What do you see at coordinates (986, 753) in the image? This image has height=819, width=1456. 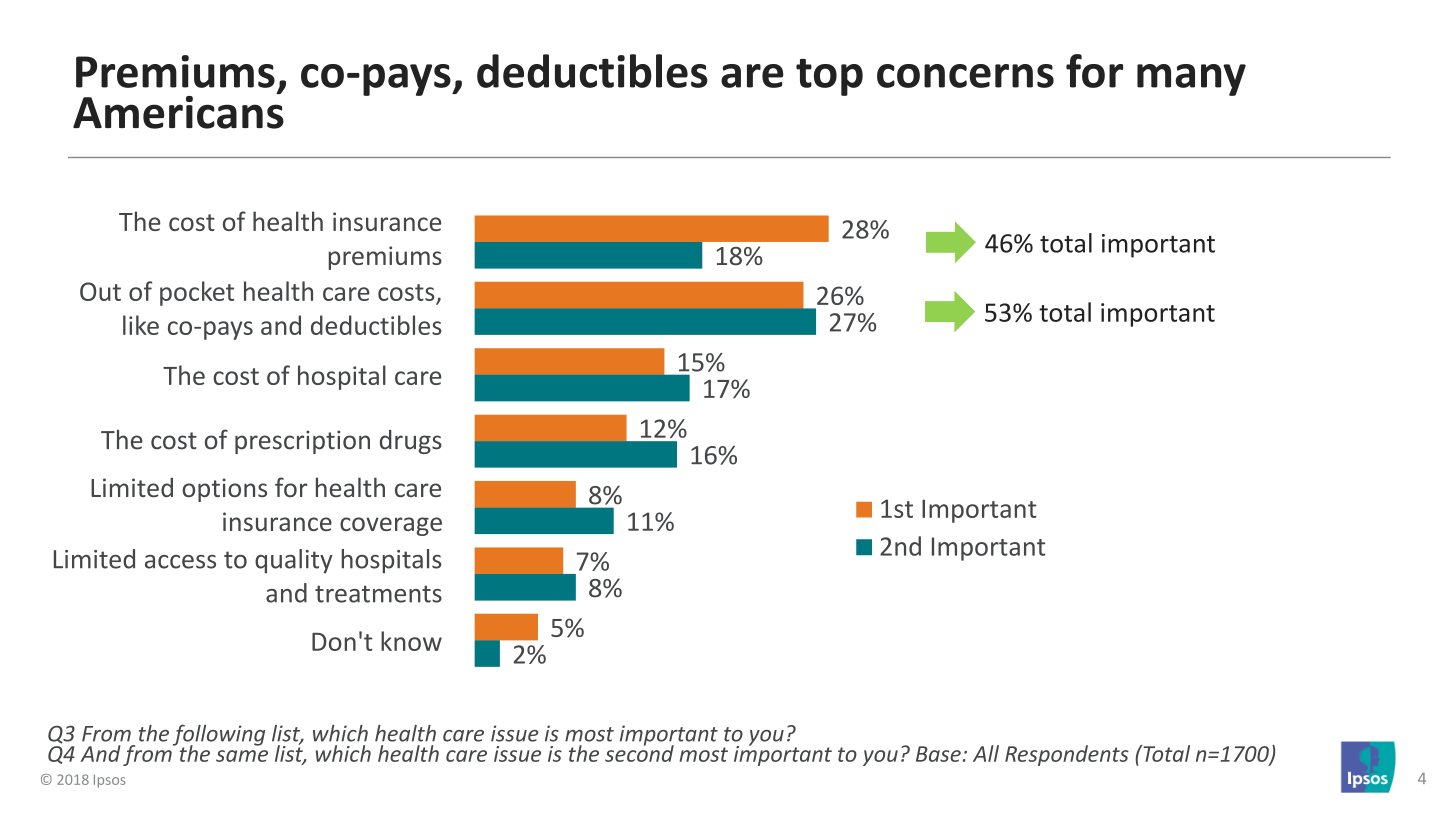 I see `All` at bounding box center [986, 753].
